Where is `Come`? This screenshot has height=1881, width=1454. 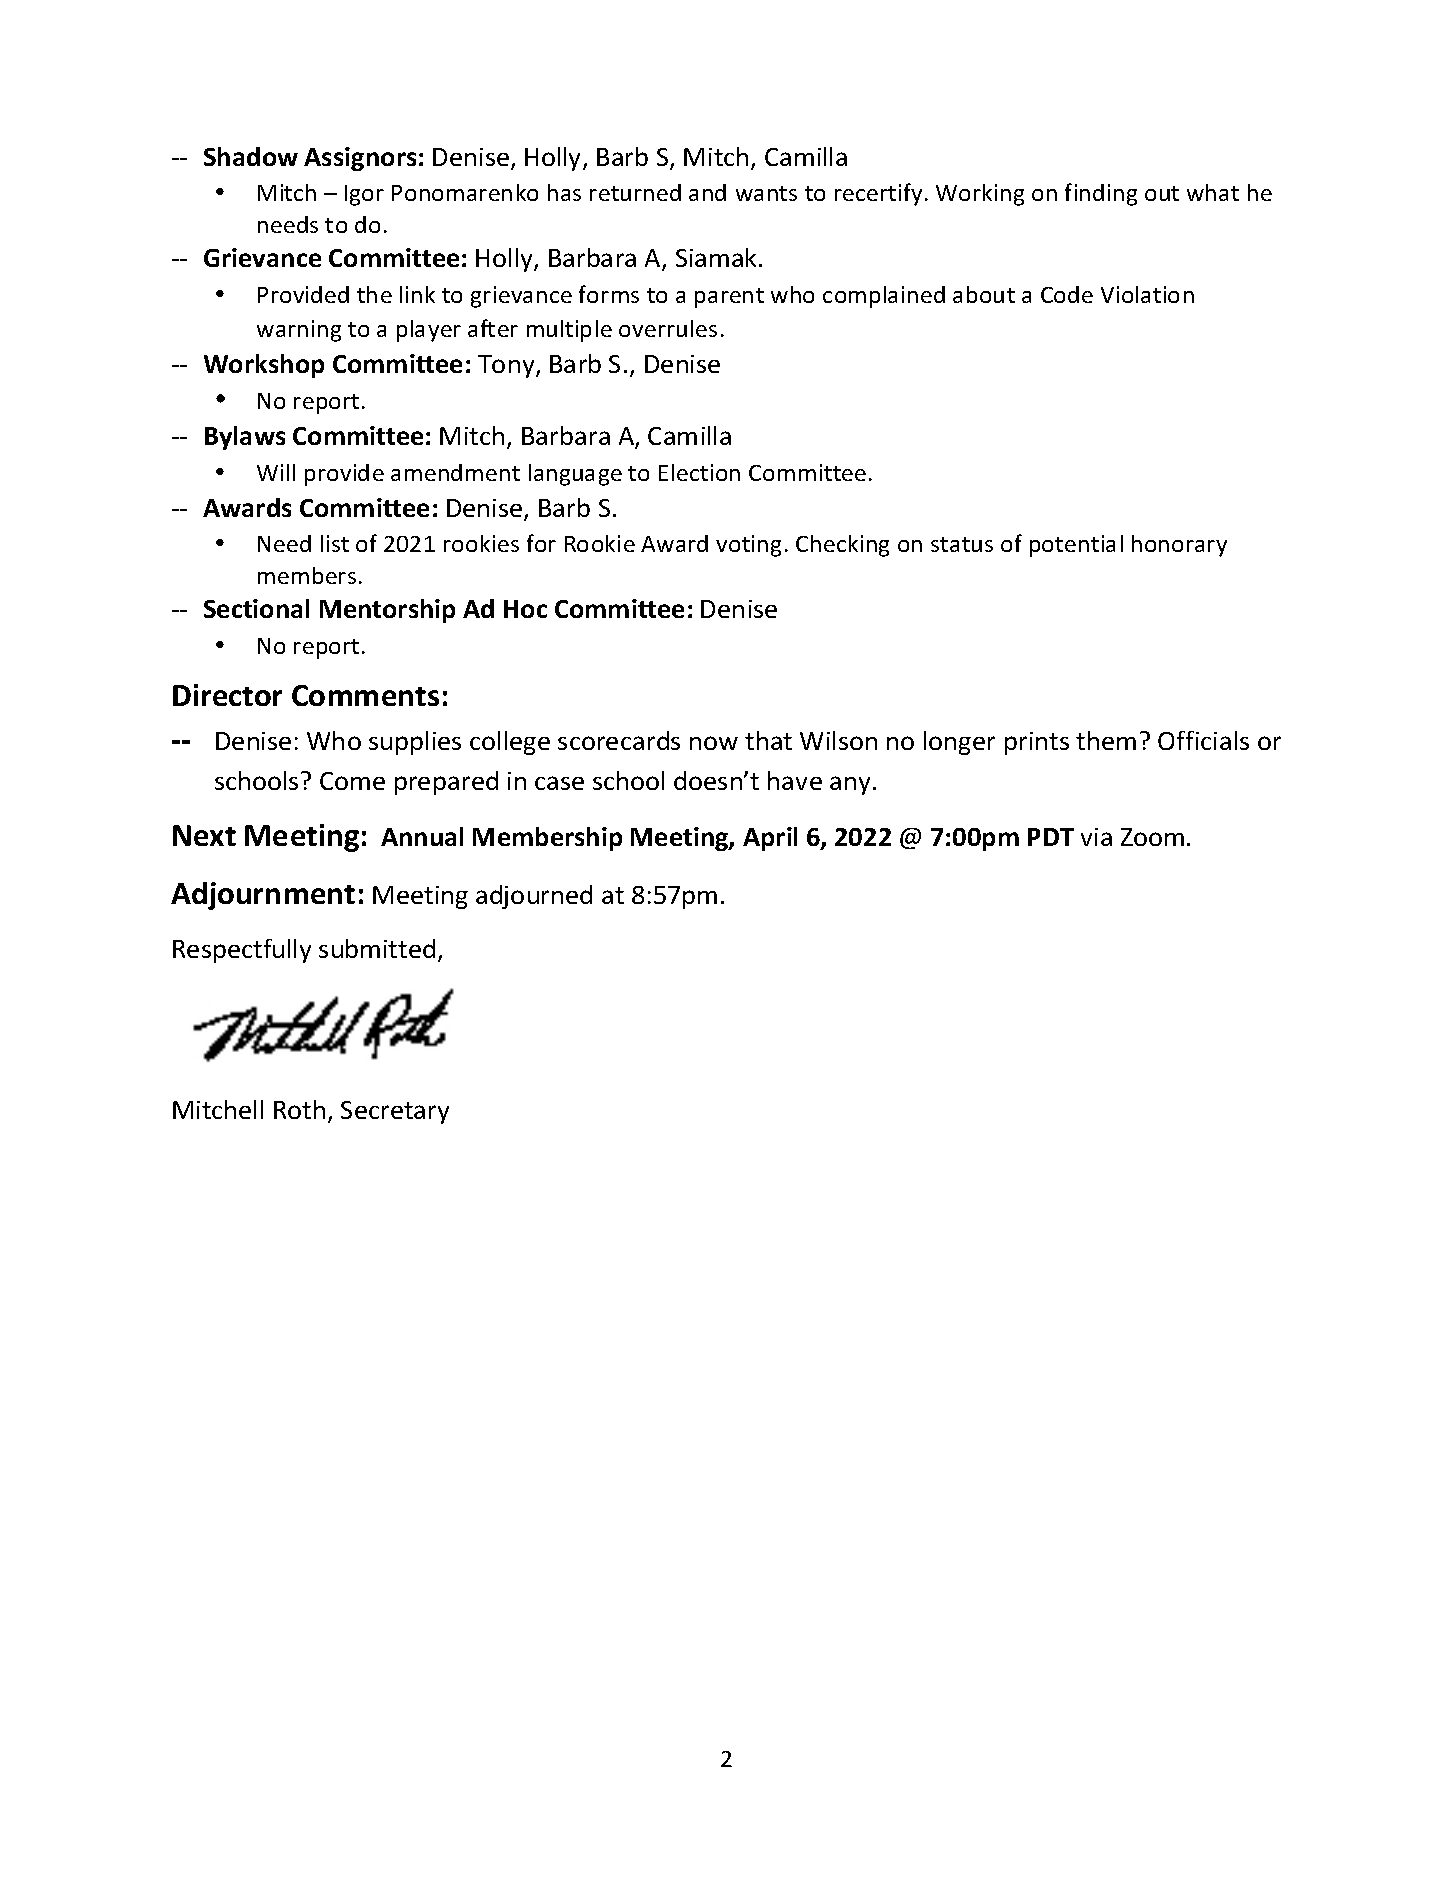
Come is located at coordinates (352, 781).
